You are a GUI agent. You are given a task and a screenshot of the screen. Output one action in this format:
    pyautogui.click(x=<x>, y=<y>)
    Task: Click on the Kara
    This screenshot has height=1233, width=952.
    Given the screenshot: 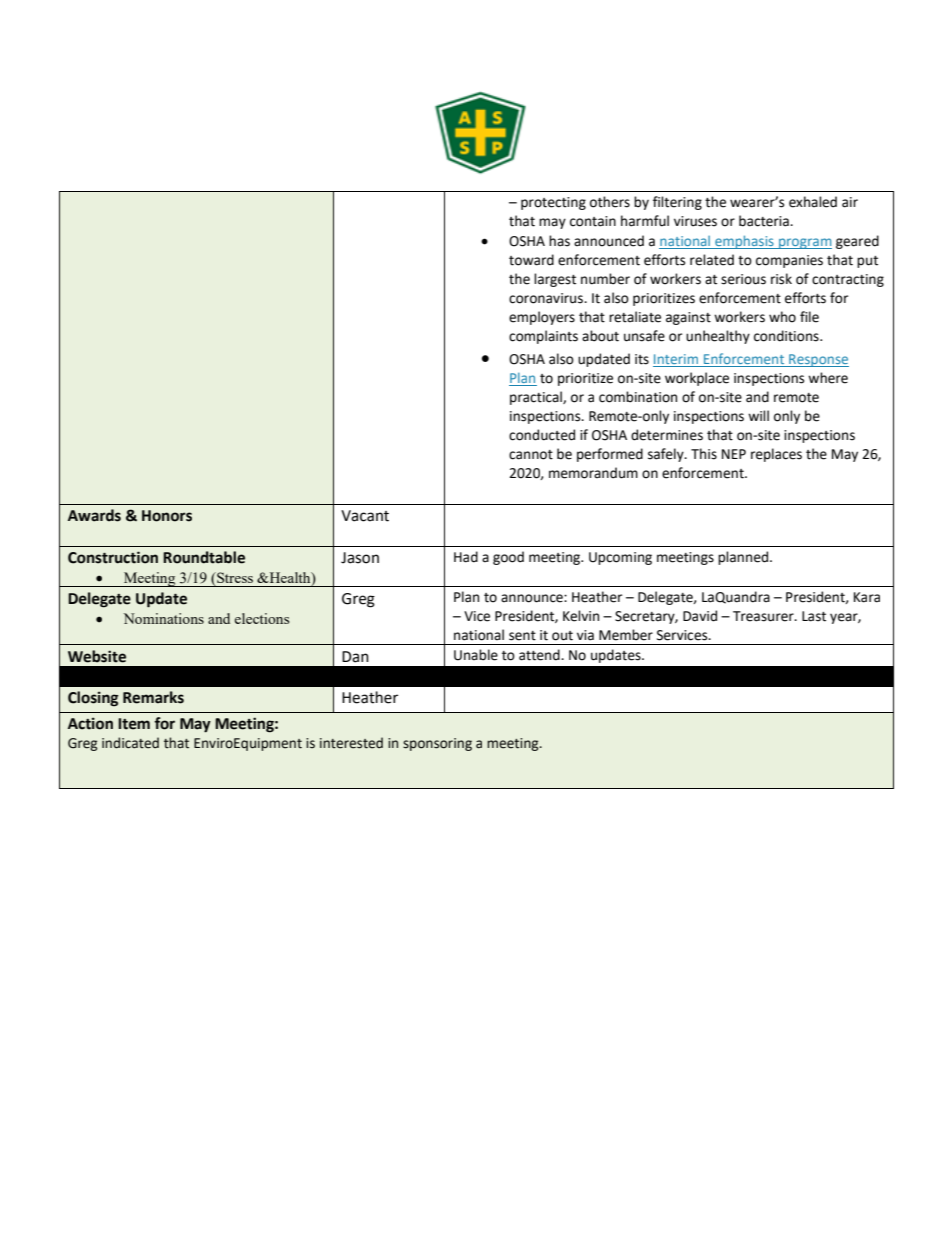 What is the action you would take?
    pyautogui.click(x=867, y=597)
